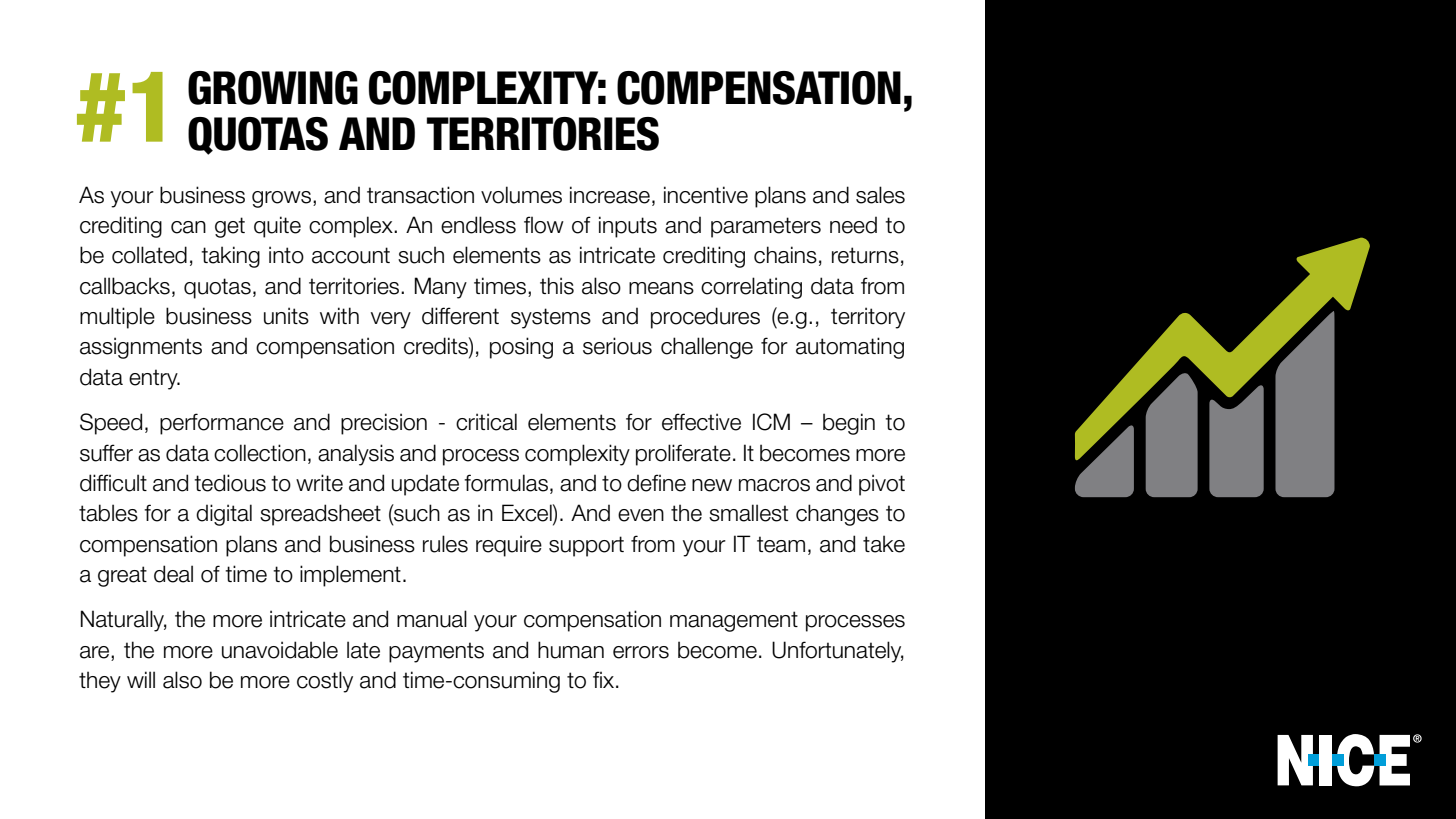 The height and width of the page is (819, 1456). Describe the element at coordinates (141, 348) in the page. I see `assignments` at that location.
